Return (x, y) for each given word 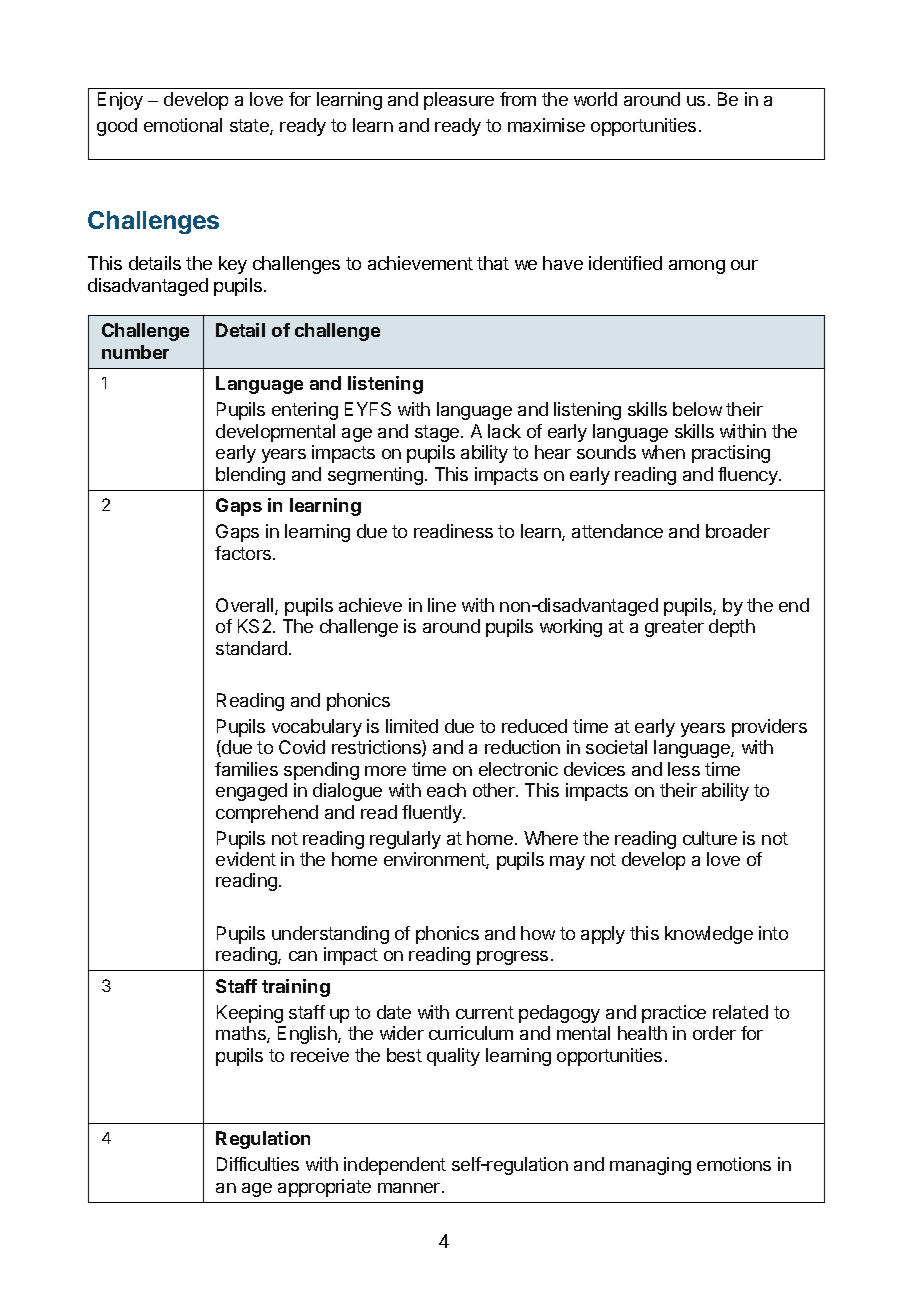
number (135, 352)
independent (395, 1166)
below (697, 409)
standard (251, 648)
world (595, 99)
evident (246, 859)
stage (438, 433)
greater (674, 628)
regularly (405, 840)
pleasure (459, 101)
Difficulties (258, 1164)
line (442, 605)
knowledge (709, 935)
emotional (183, 125)
